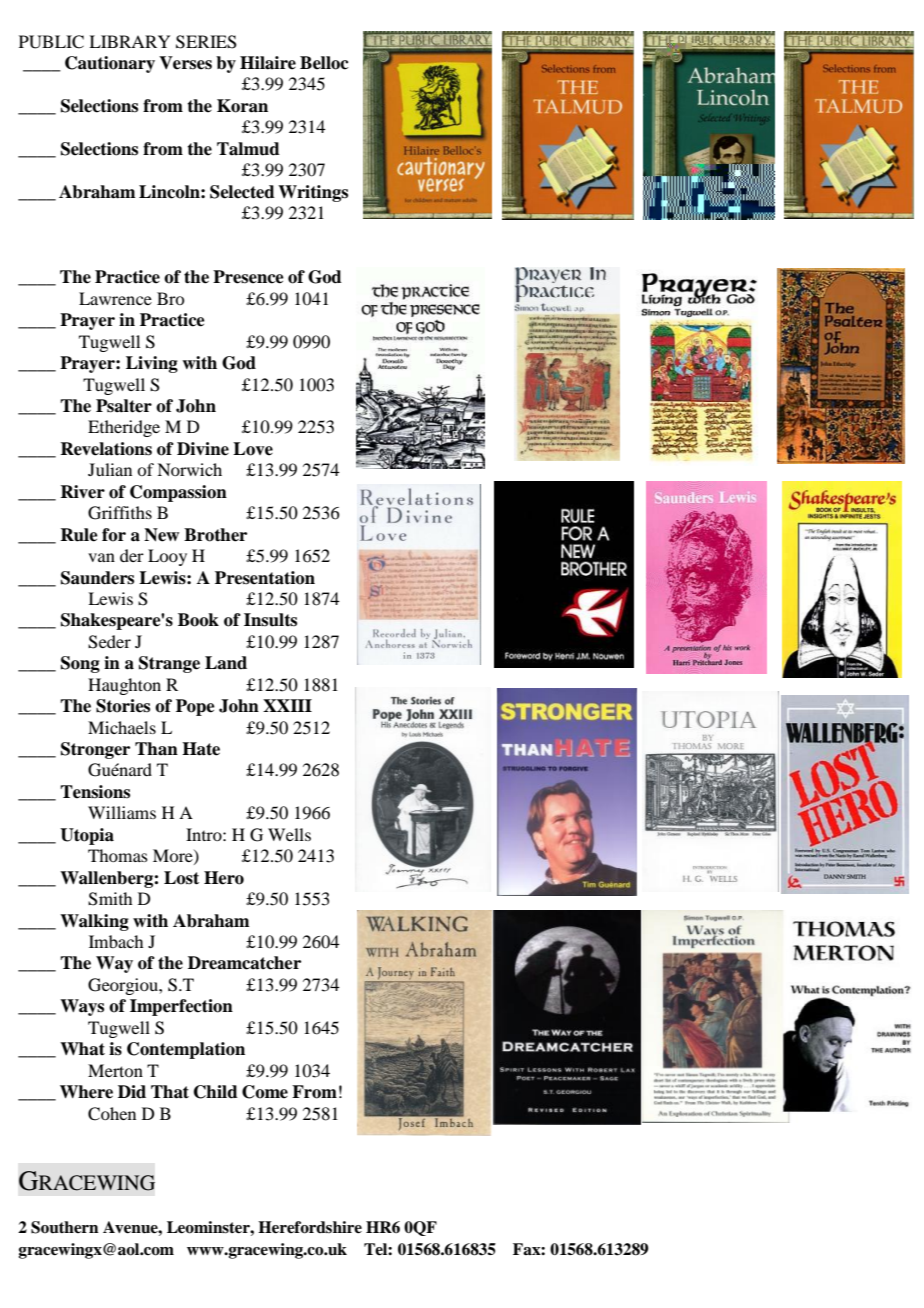 This screenshot has height=1308, width=924. Describe the element at coordinates (185, 63) in the screenshot. I see `Verses` at that location.
